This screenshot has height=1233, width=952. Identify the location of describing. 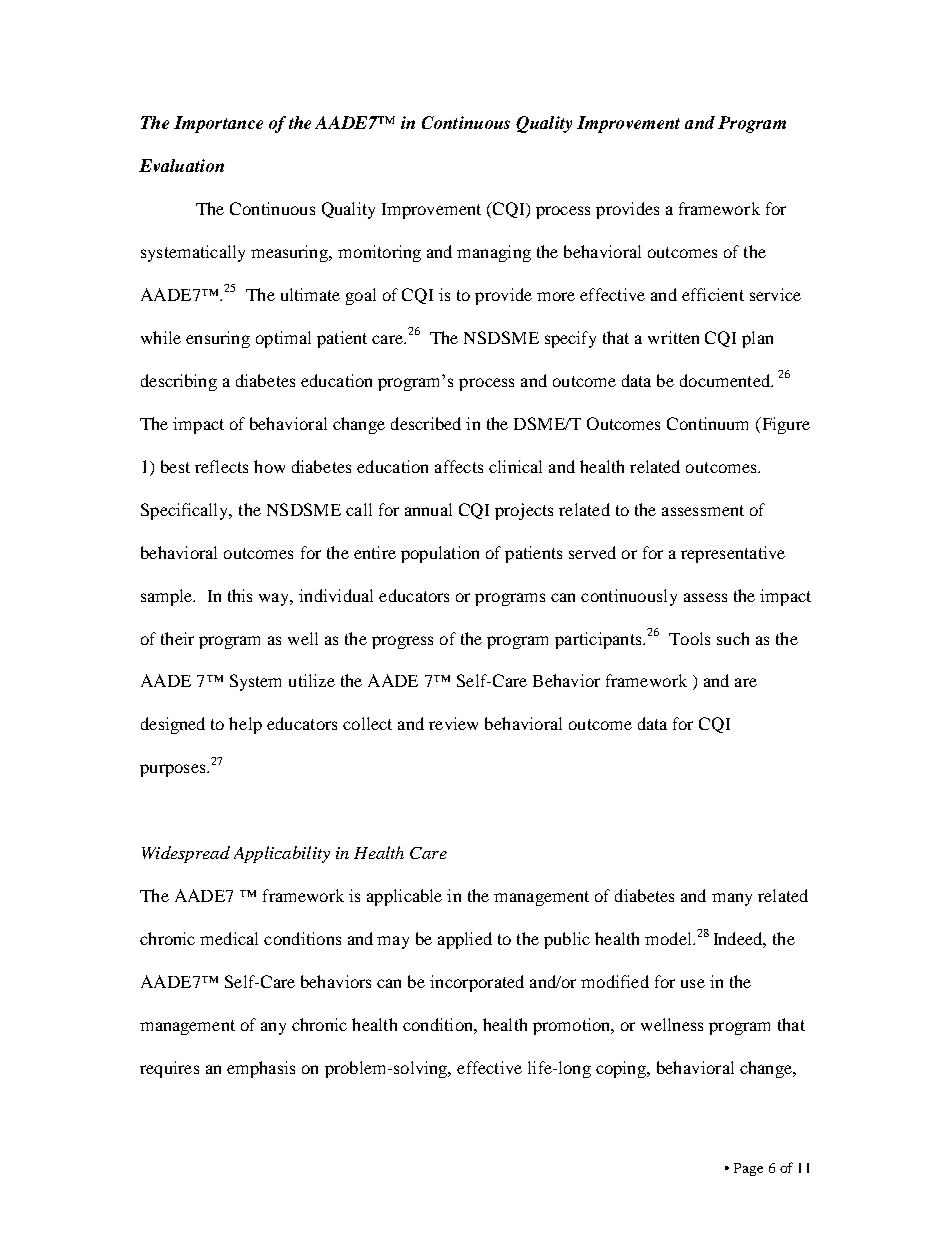
(179, 382).
